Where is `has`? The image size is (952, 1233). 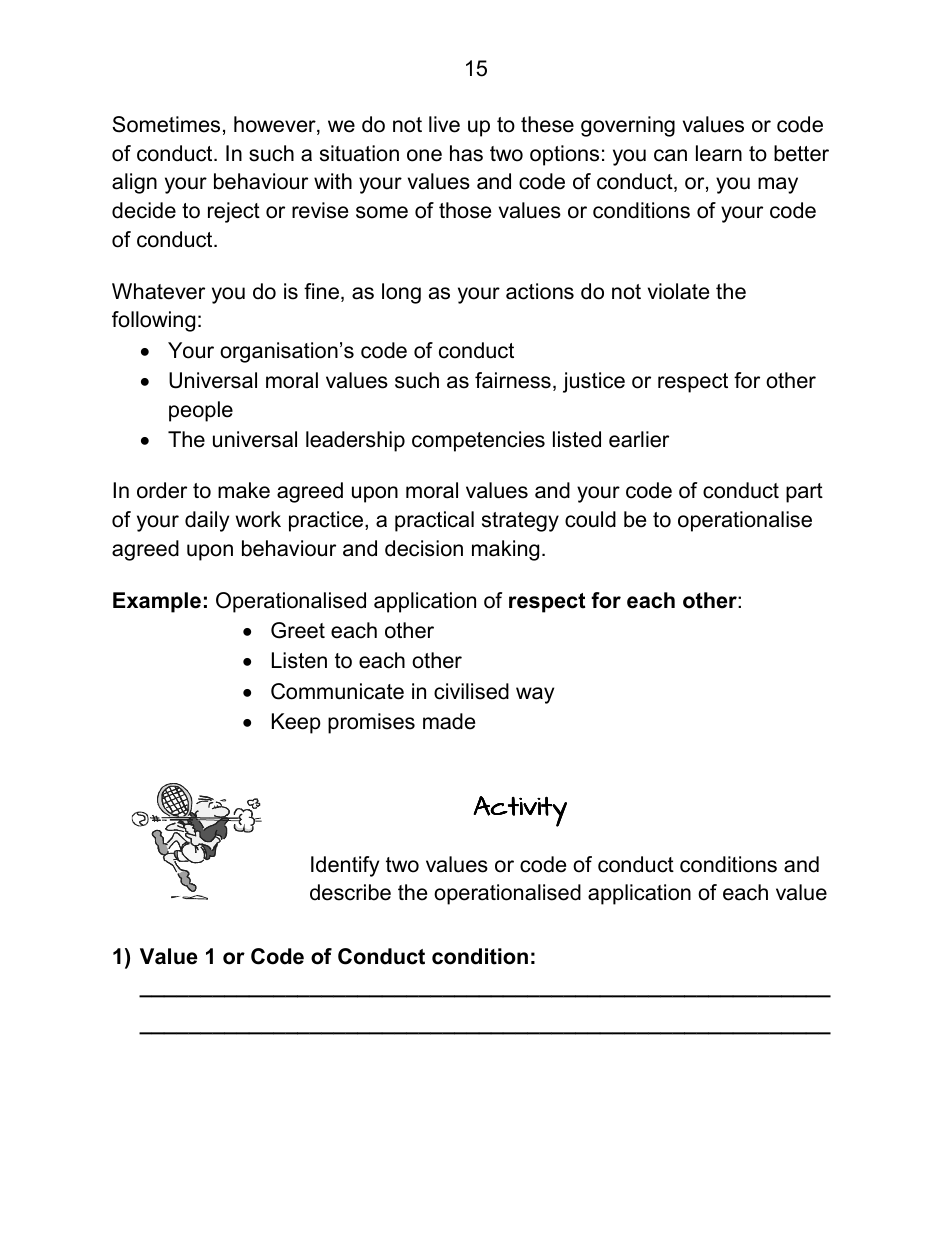
has is located at coordinates (466, 153).
